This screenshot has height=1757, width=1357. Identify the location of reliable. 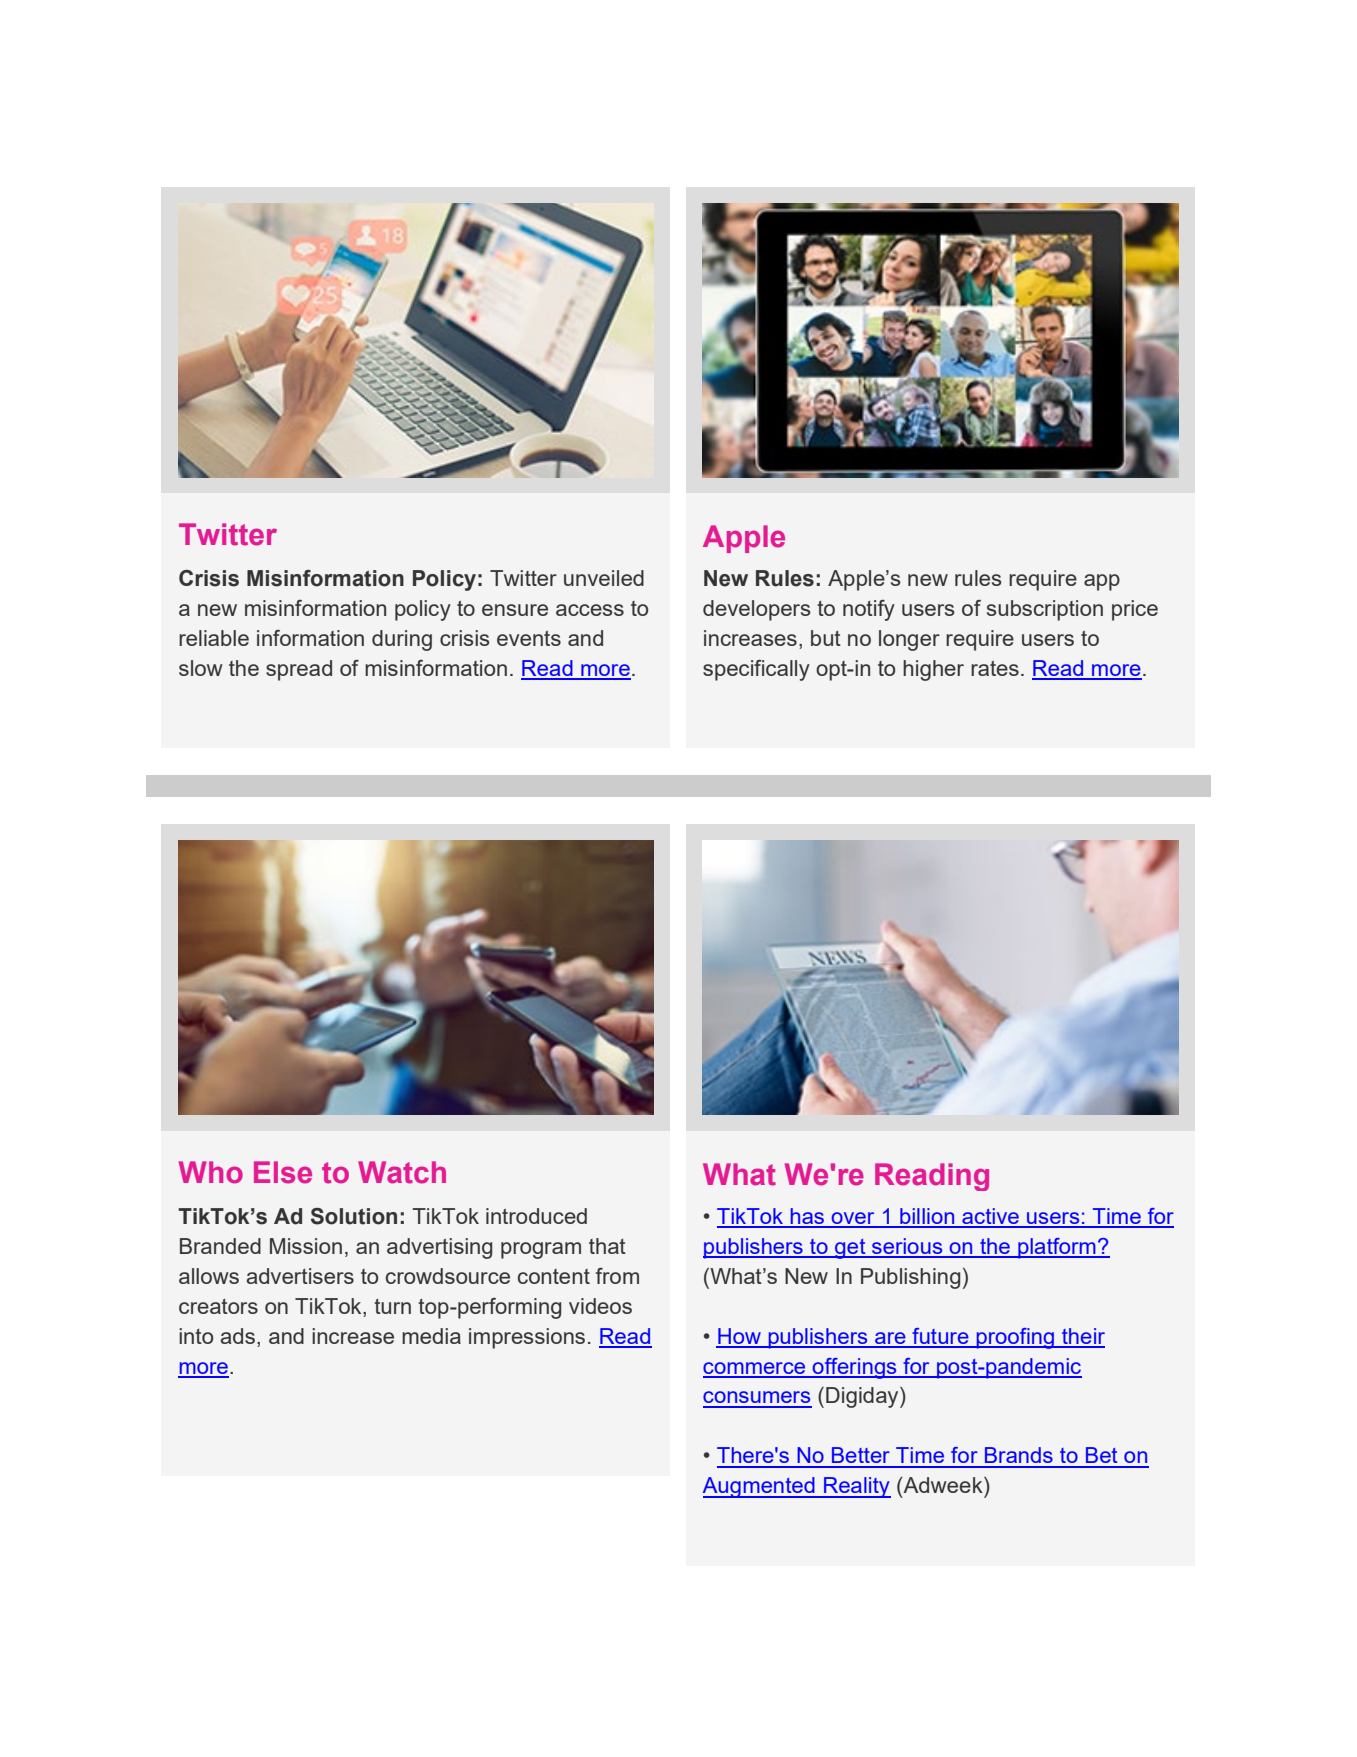
(214, 638).
